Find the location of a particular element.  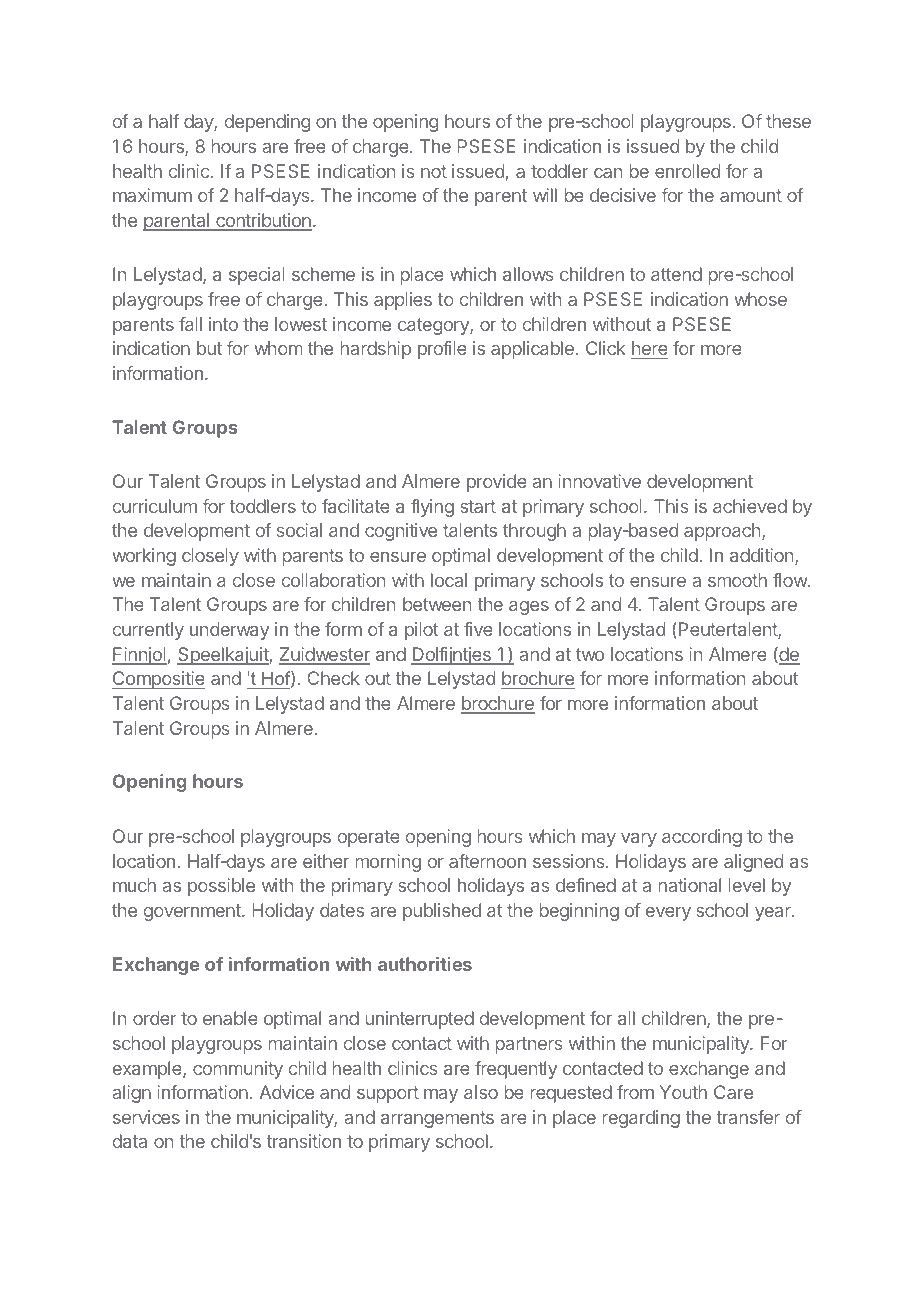

community is located at coordinates (238, 1070).
